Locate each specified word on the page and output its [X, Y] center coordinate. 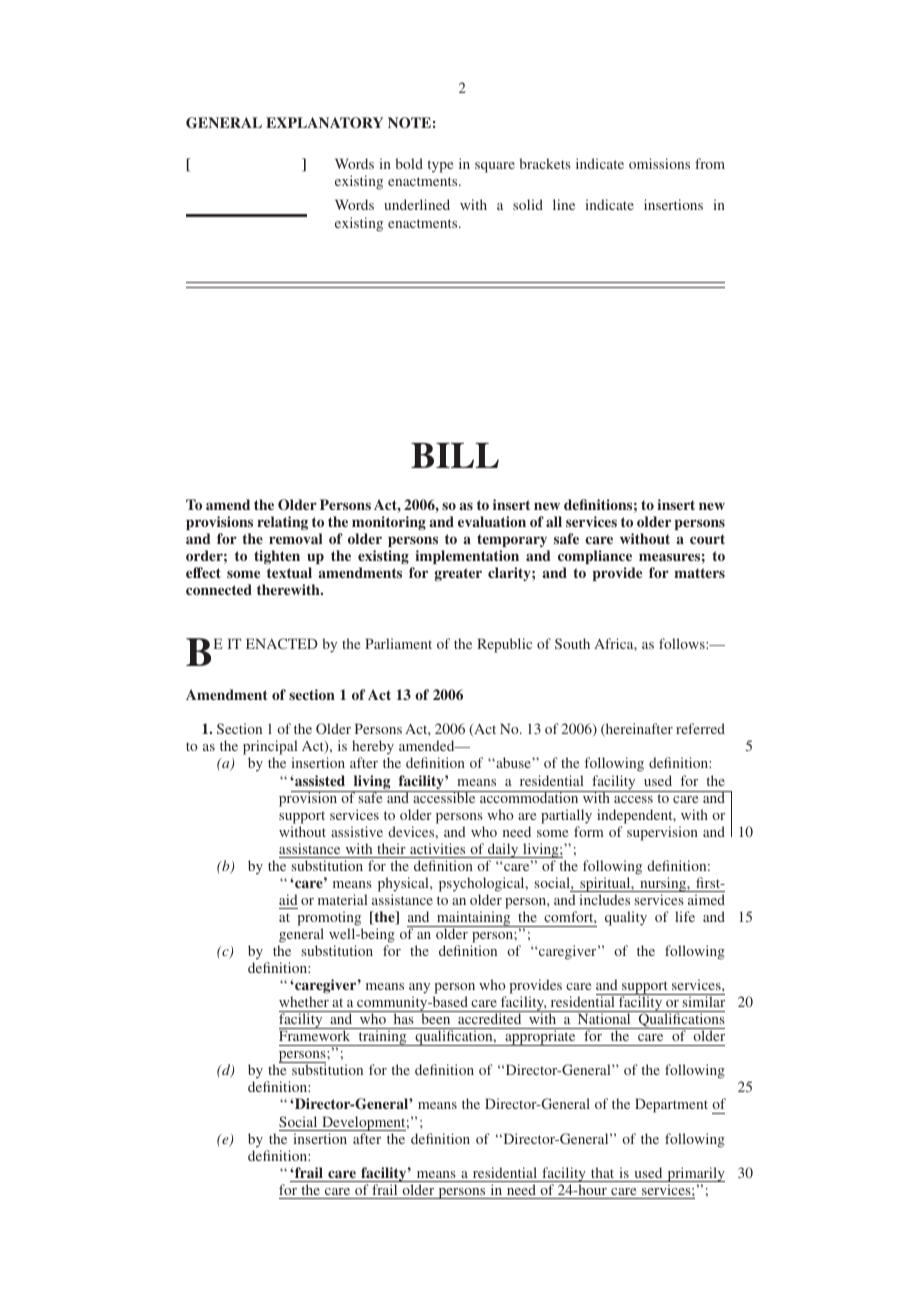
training [382, 1038]
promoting [329, 918]
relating [282, 523]
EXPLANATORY [324, 123]
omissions [659, 163]
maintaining [474, 919]
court [707, 539]
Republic [504, 645]
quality [626, 918]
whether [304, 1001]
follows [683, 643]
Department [671, 1105]
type [440, 166]
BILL [455, 455]
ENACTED [282, 643]
